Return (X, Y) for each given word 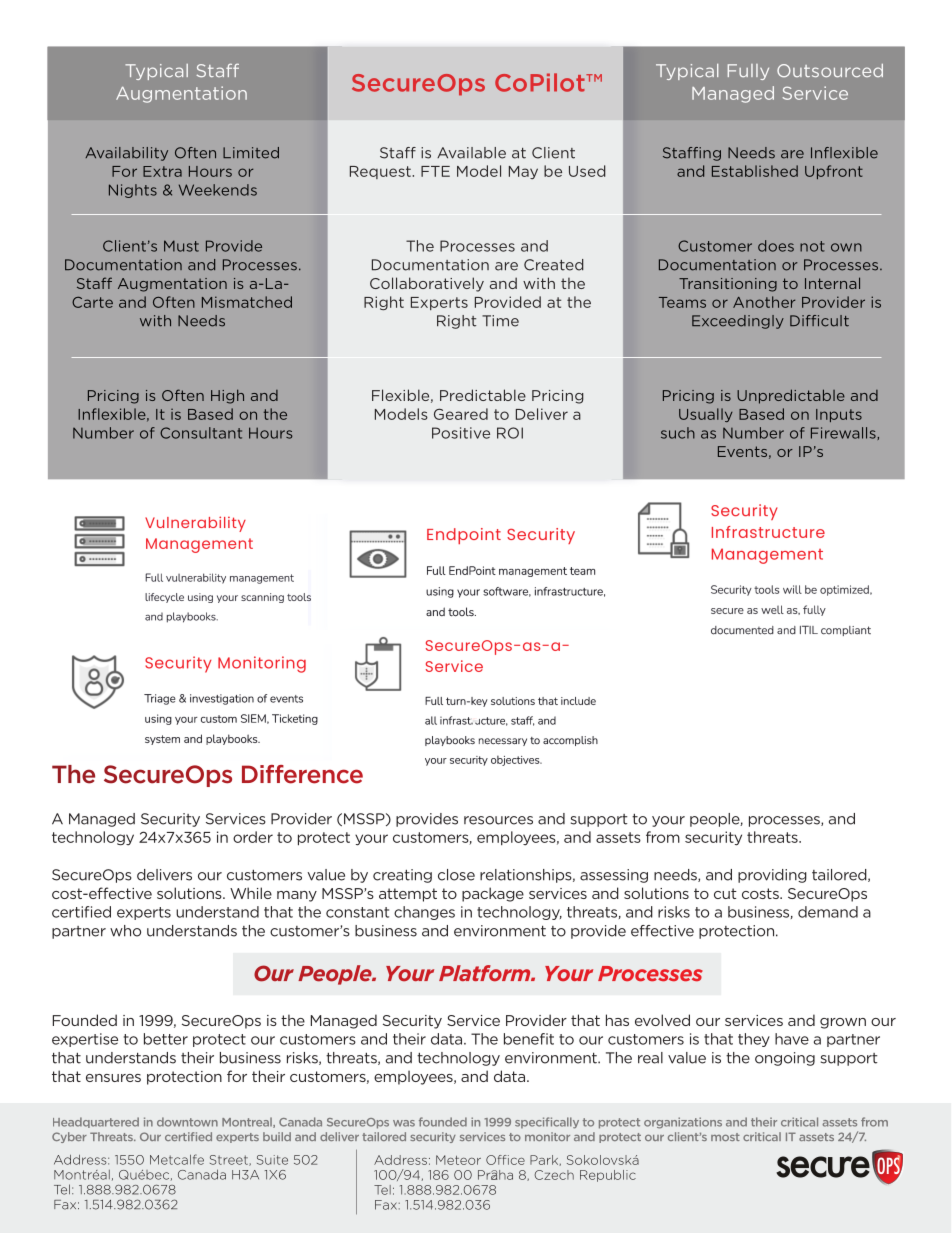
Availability (126, 154)
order (253, 837)
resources (498, 820)
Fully (748, 72)
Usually (706, 415)
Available (471, 153)
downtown (187, 1122)
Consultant (201, 433)
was (404, 1123)
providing (772, 876)
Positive (461, 433)
